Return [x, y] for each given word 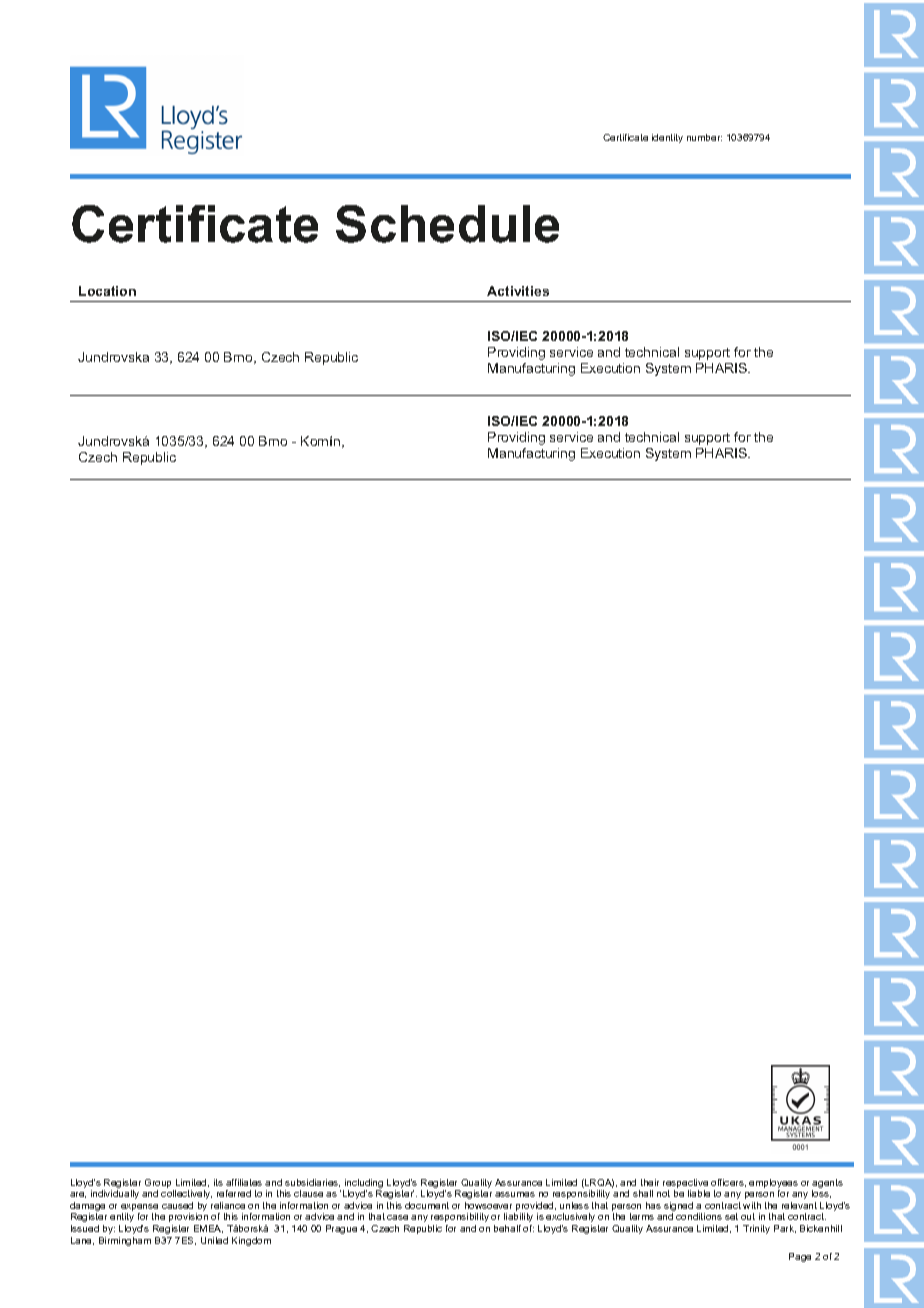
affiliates [244, 1182]
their [650, 1182]
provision [188, 1217]
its [218, 1182]
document [427, 1205]
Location [107, 291]
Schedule [447, 224]
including [363, 1185]
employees [773, 1185]
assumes [515, 1194]
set [731, 1216]
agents [827, 1185]
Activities [518, 291]
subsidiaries [312, 1183]
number [704, 137]
